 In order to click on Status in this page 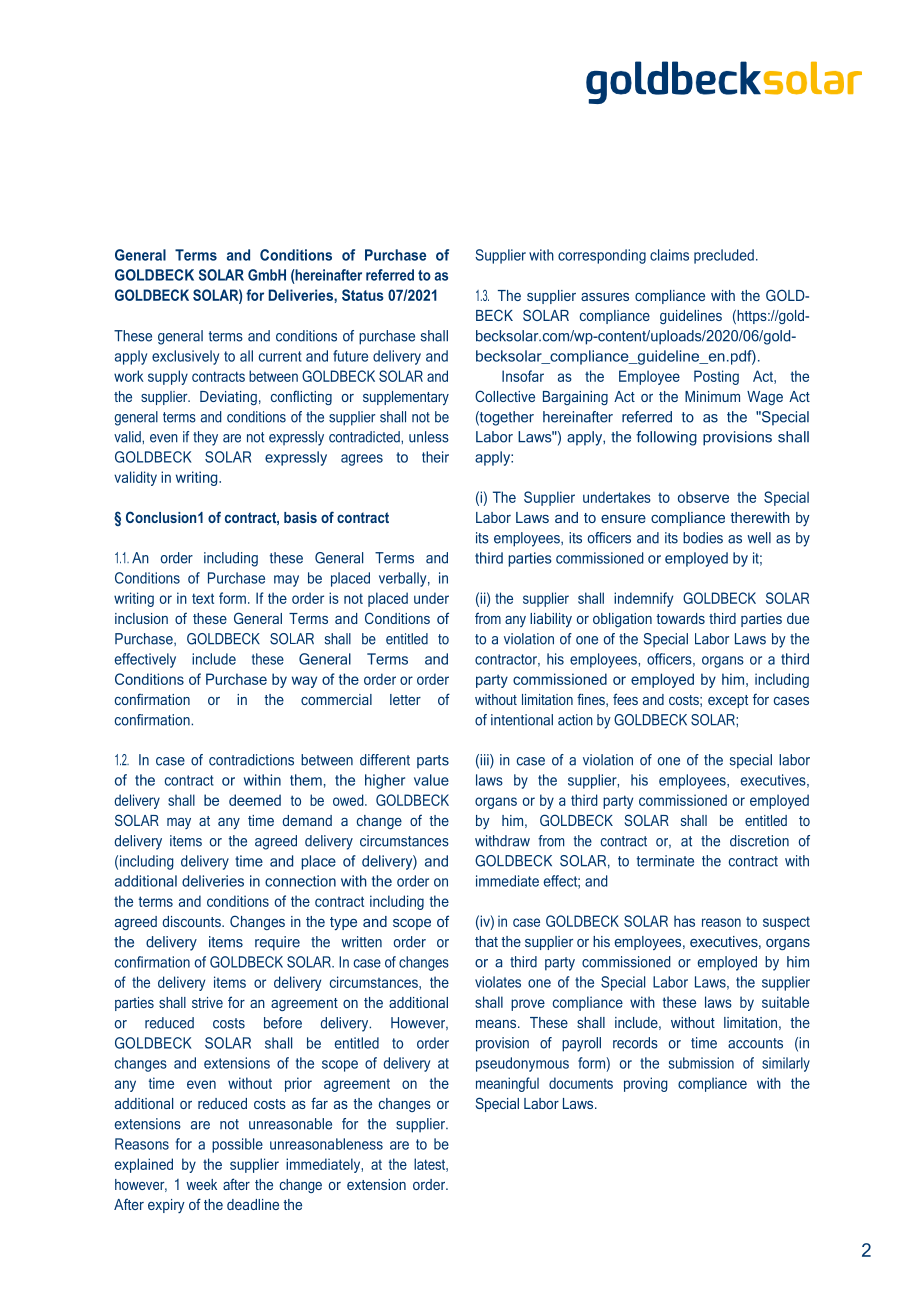, I will do `click(363, 295)`.
